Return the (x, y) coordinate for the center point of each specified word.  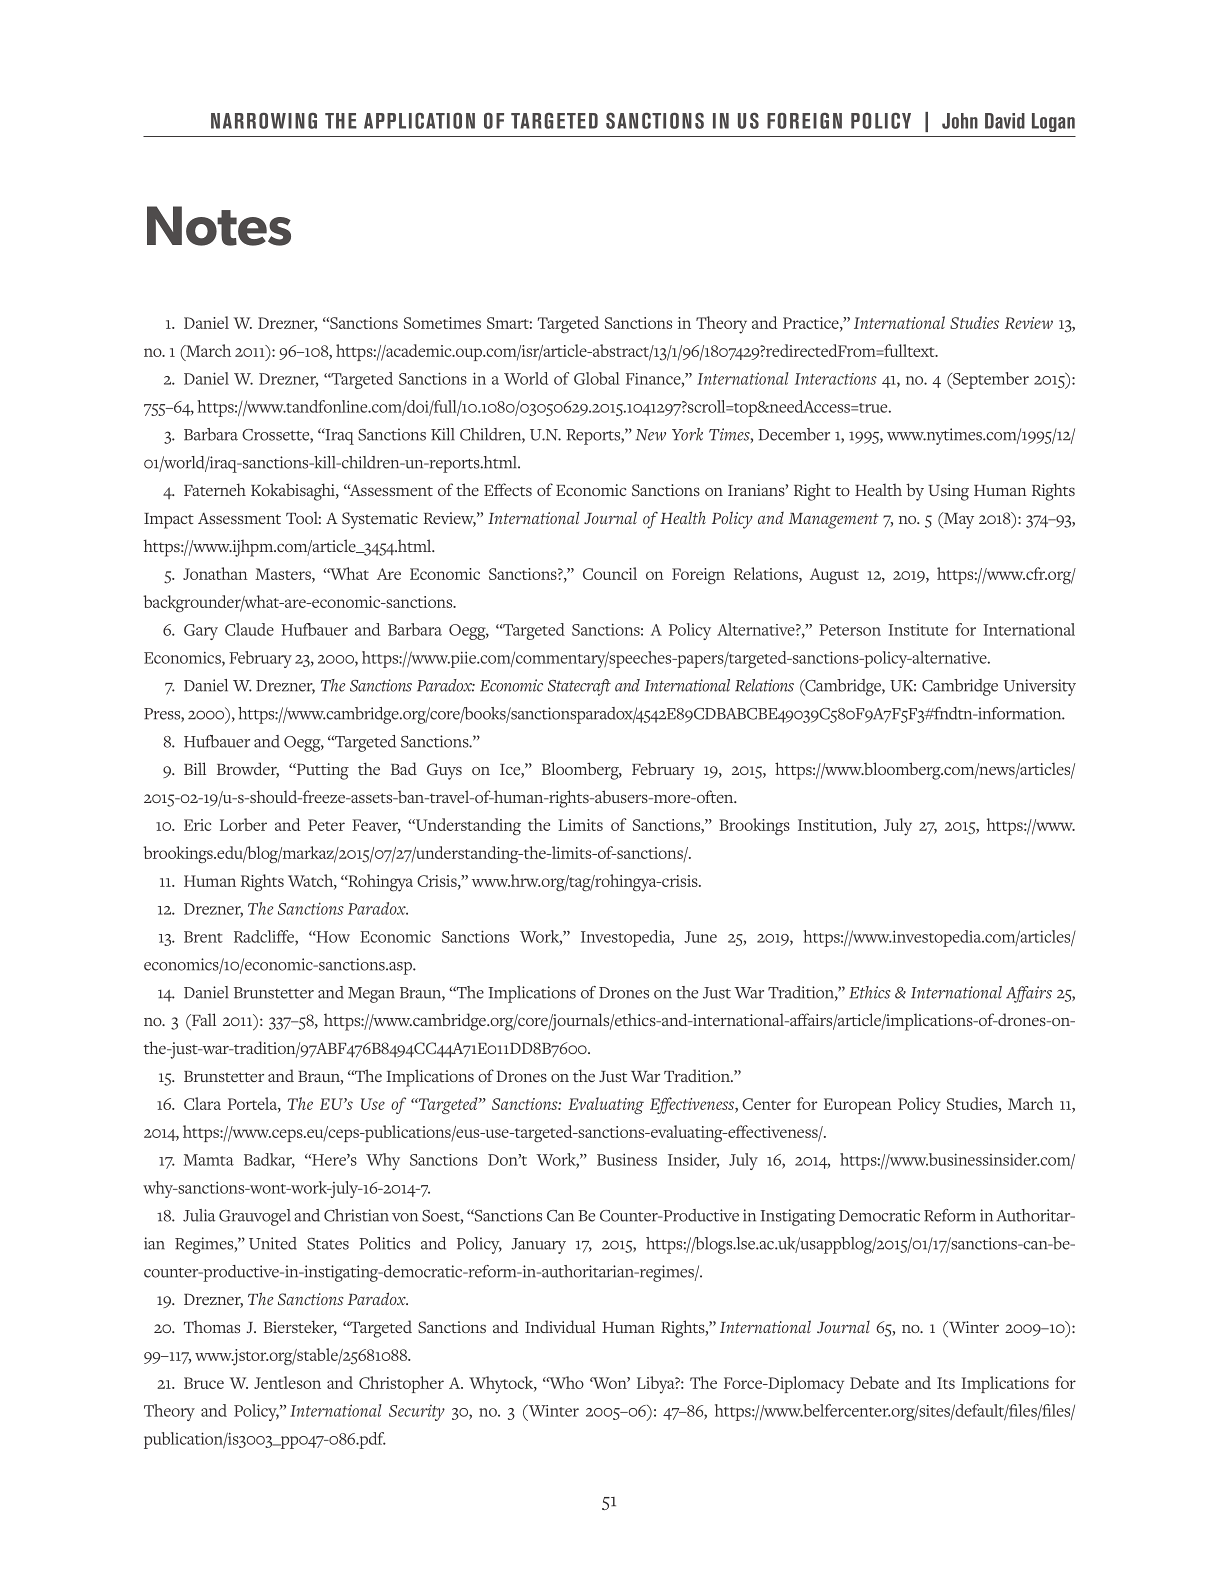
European (858, 1106)
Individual (560, 1326)
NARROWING (264, 121)
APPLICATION (419, 121)
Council (610, 573)
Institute (918, 630)
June (700, 937)
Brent (203, 937)
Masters (284, 575)
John (960, 121)
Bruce (204, 1383)
